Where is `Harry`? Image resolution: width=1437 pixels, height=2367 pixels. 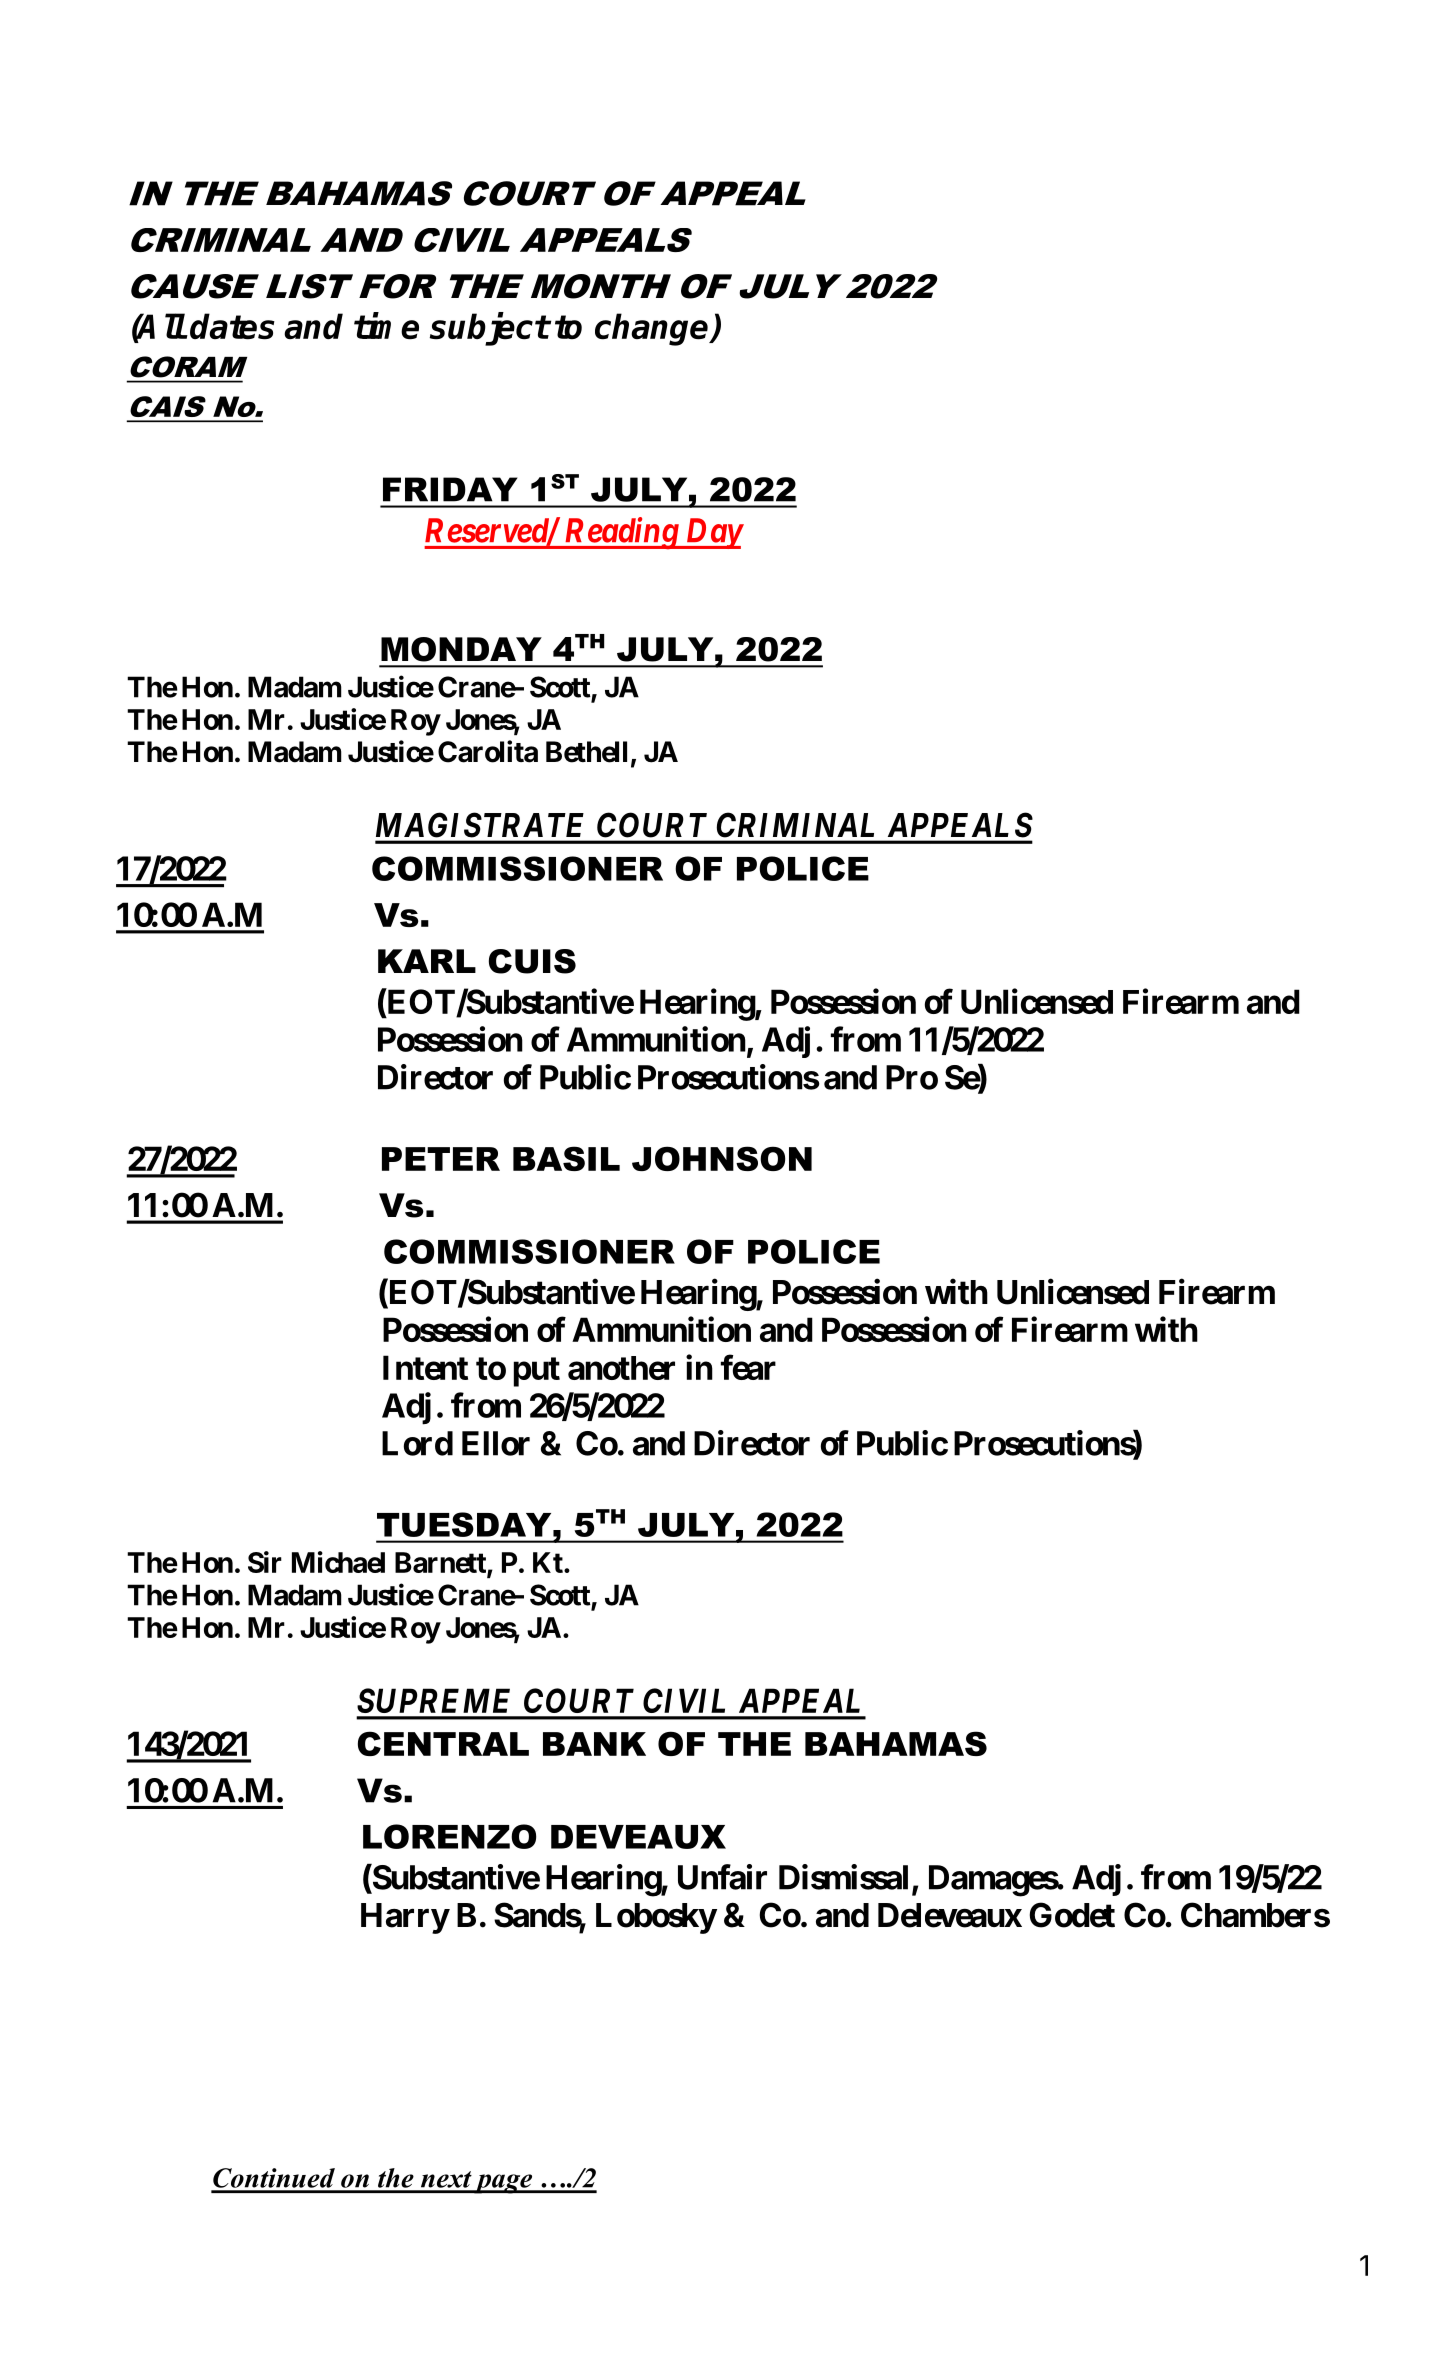 Harry is located at coordinates (405, 1918).
